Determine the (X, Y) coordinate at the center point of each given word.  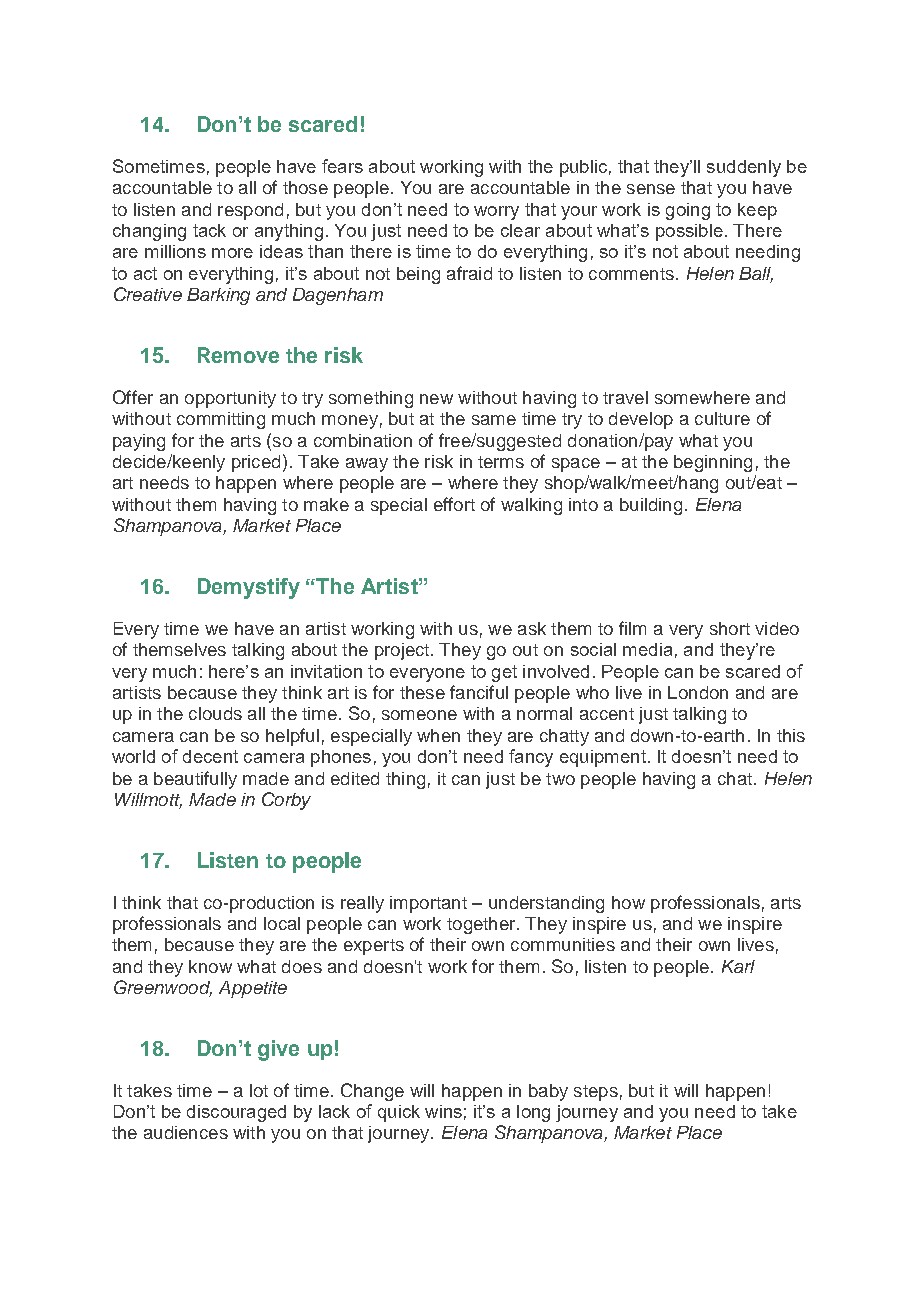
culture (722, 418)
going (688, 211)
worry (496, 213)
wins (443, 1111)
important (428, 904)
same (494, 420)
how (628, 902)
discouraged (236, 1113)
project (402, 651)
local (282, 923)
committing (221, 420)
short (730, 628)
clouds (215, 713)
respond (250, 211)
